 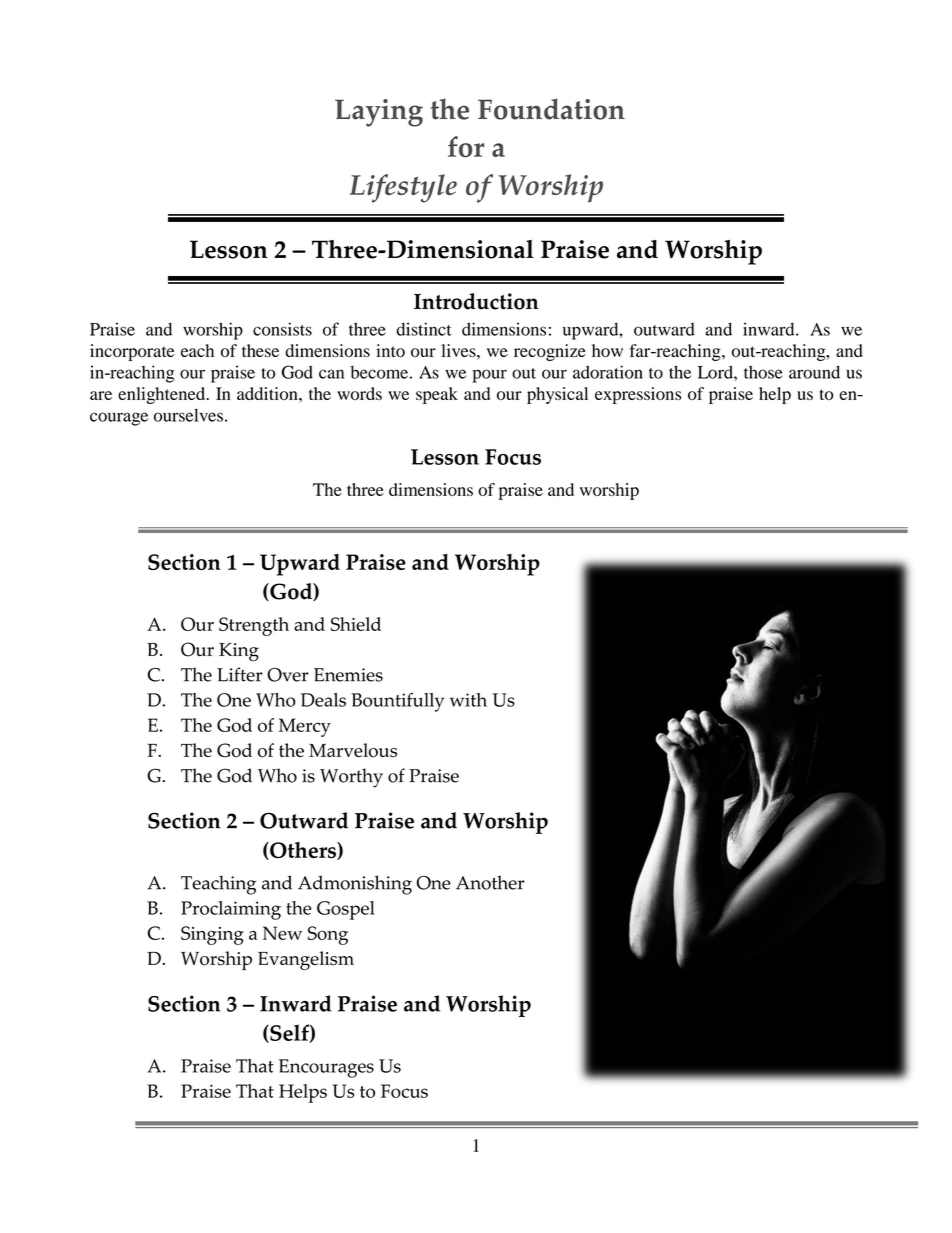 What do you see at coordinates (551, 109) in the page?
I see `Foundation` at bounding box center [551, 109].
